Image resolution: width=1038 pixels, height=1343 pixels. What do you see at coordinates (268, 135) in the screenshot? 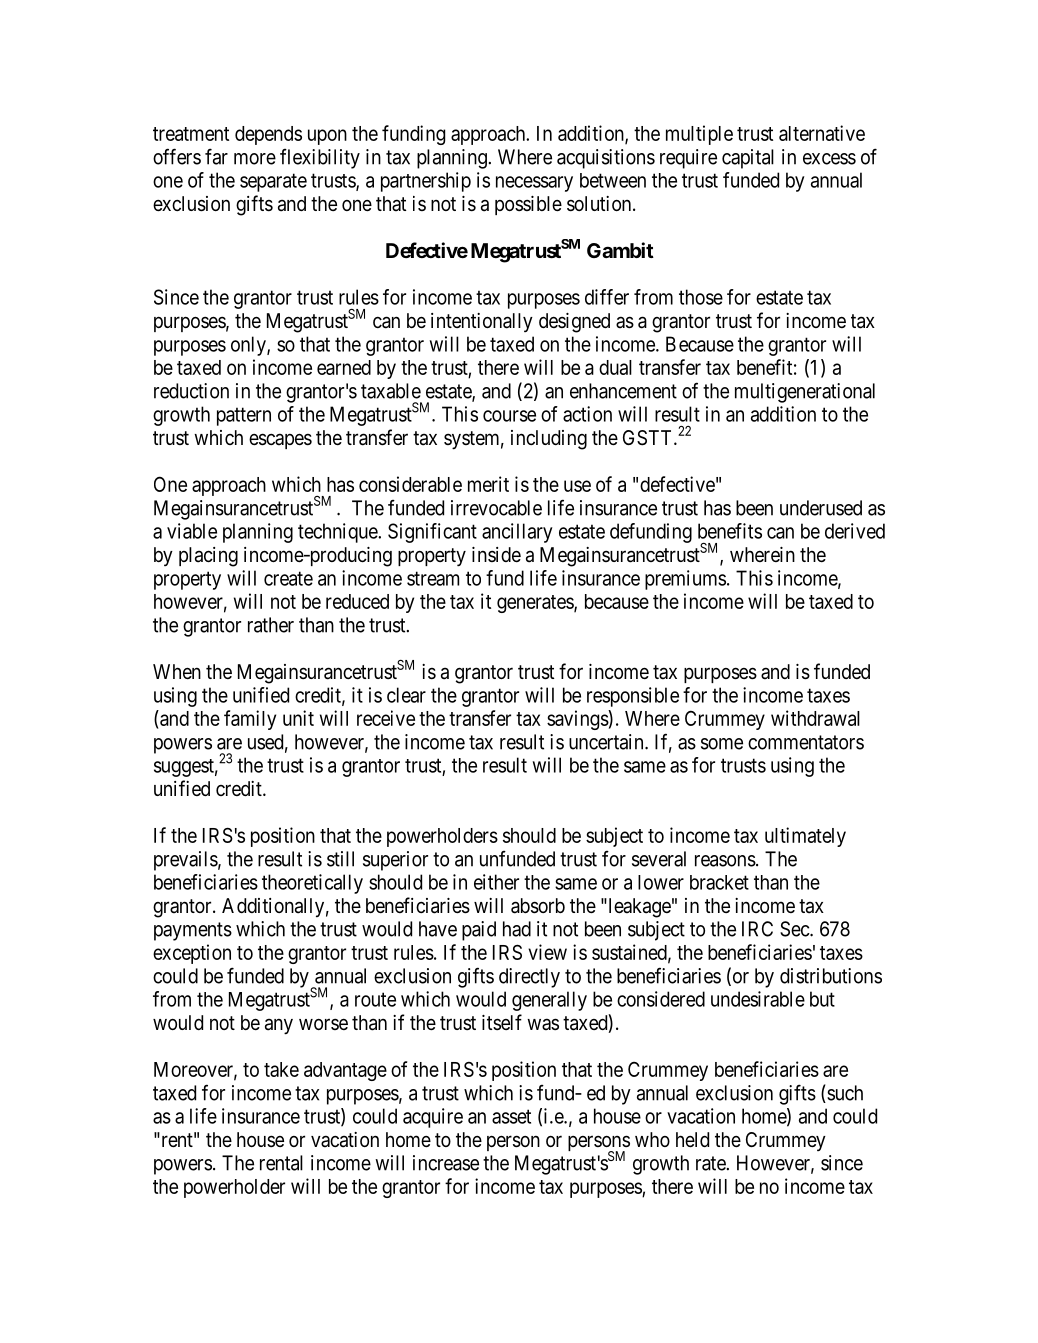
I see `depends` at bounding box center [268, 135].
